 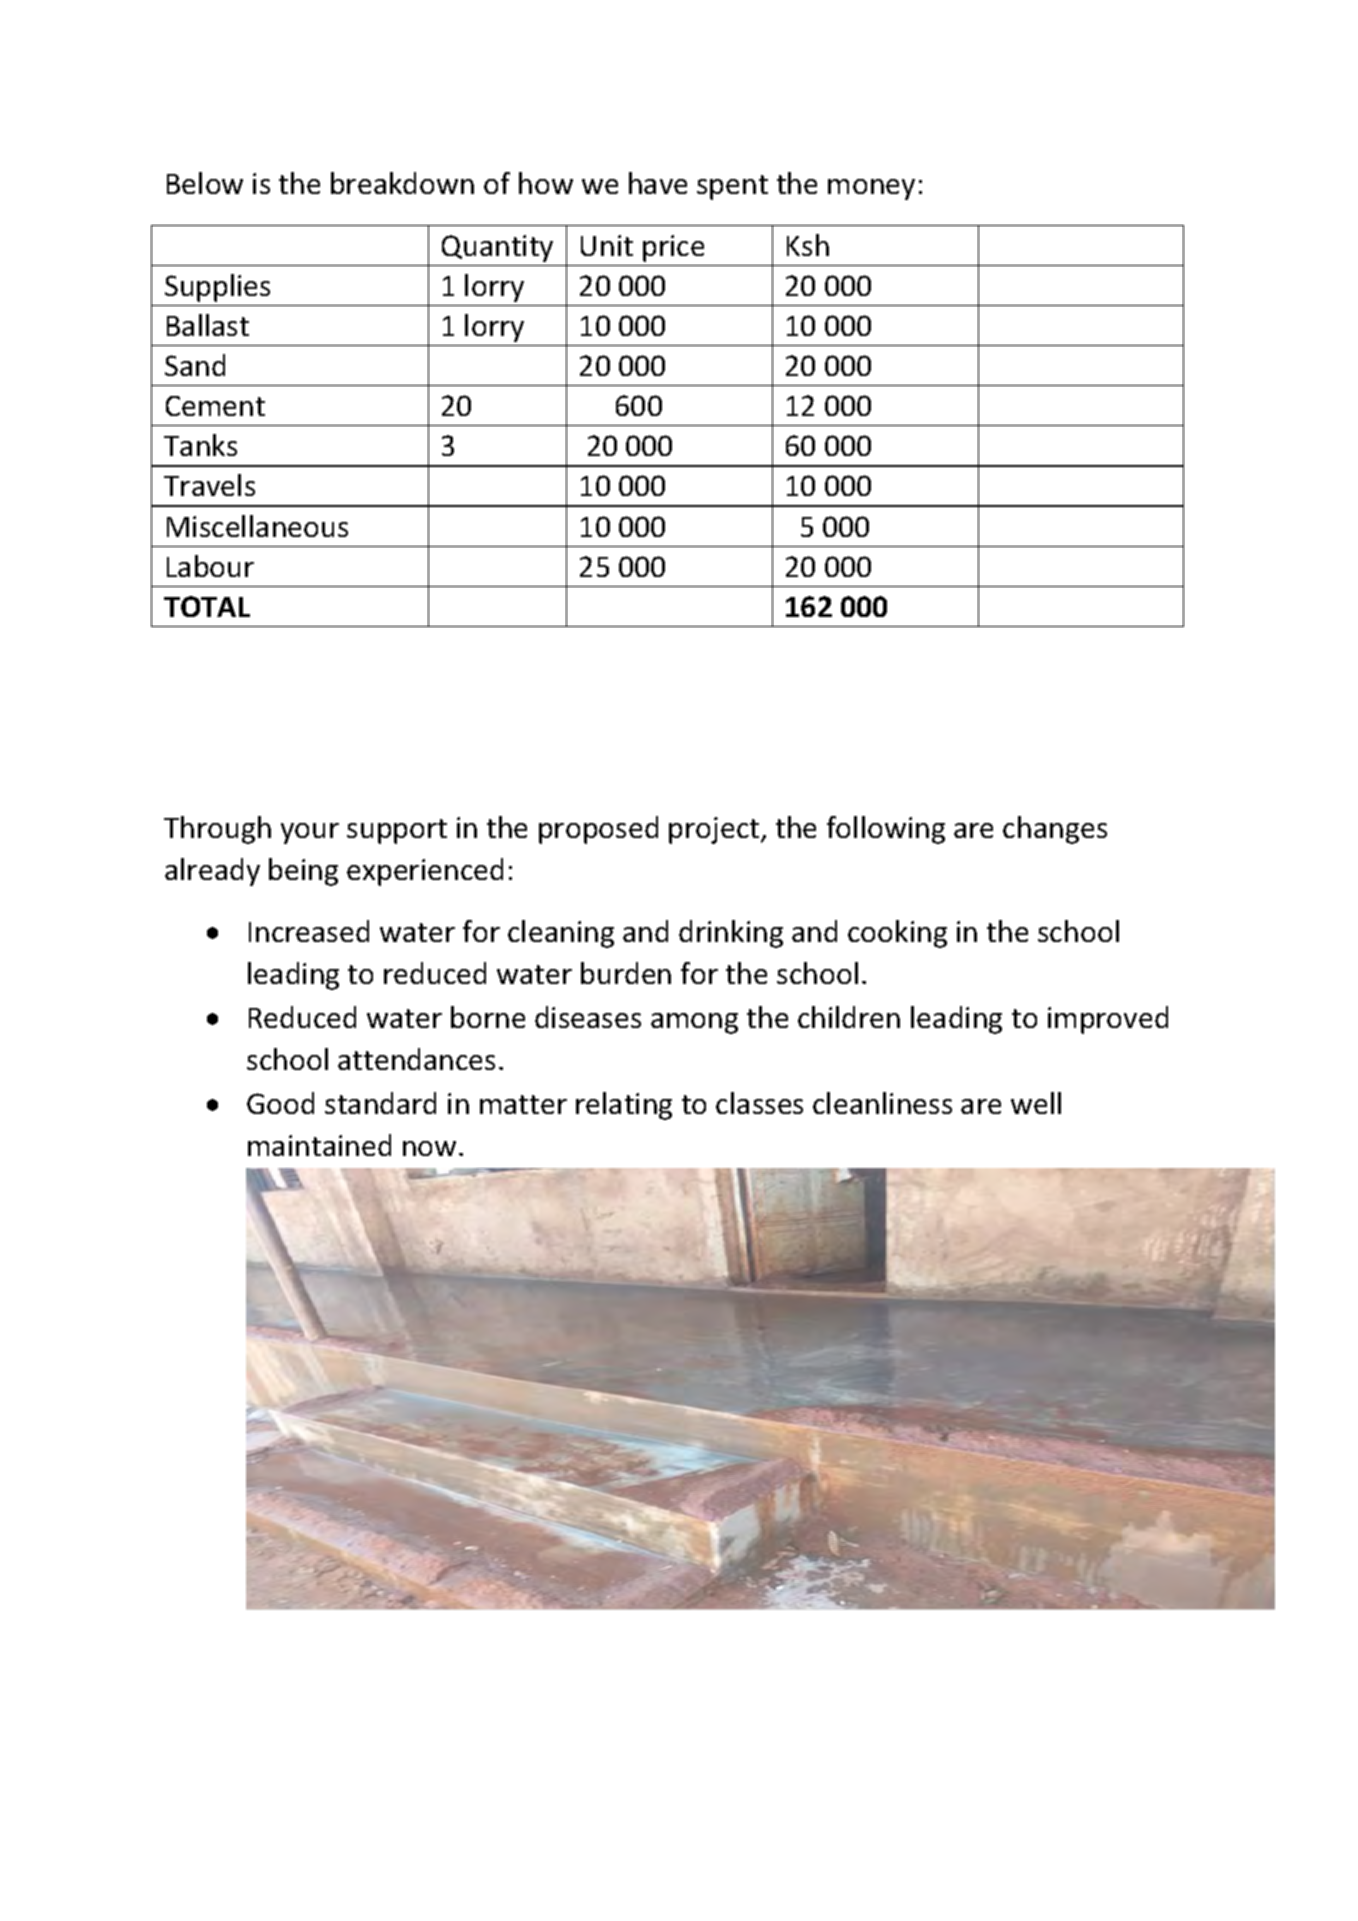 I want to click on relating, so click(x=624, y=1106).
